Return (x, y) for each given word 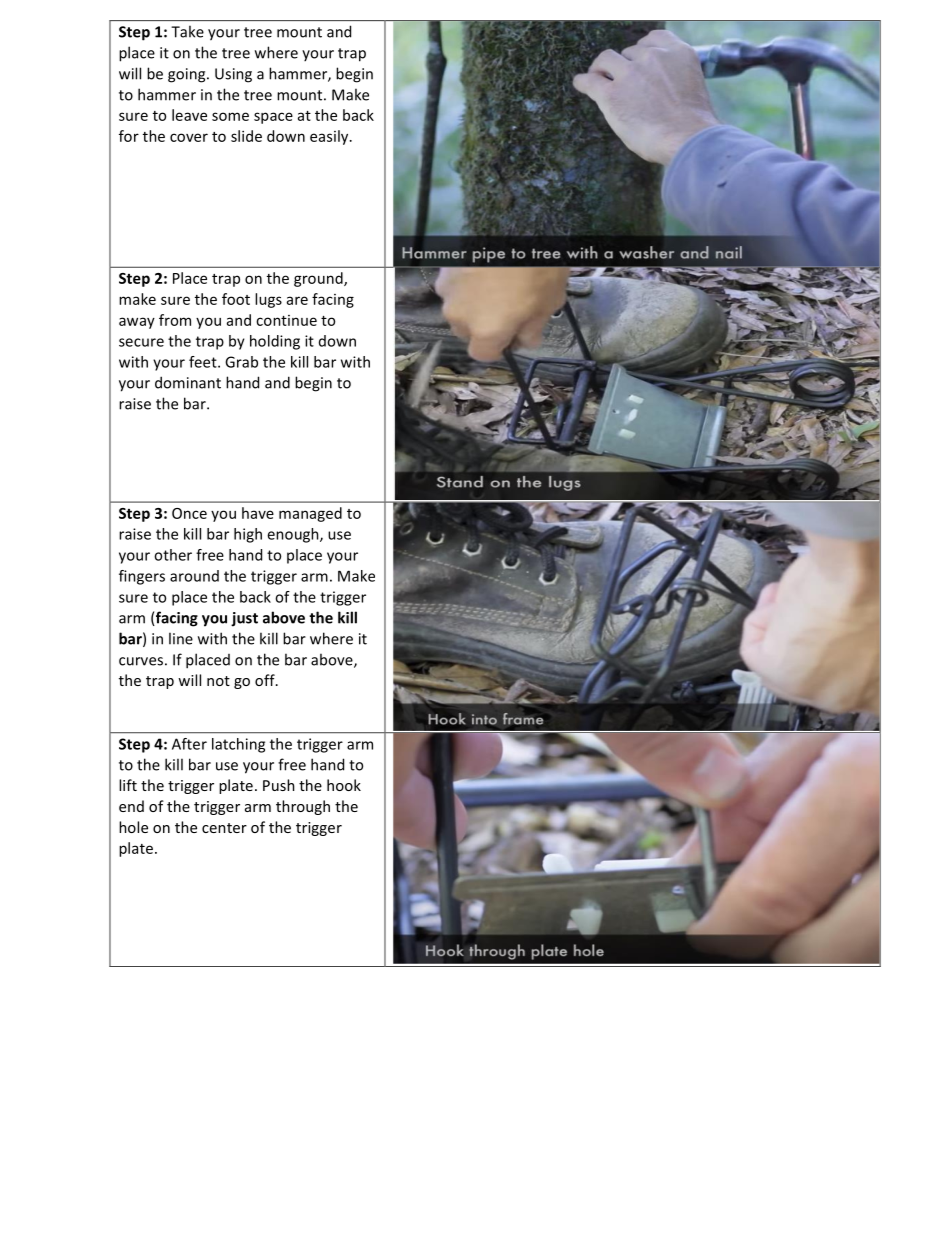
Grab (241, 362)
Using (233, 75)
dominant (188, 382)
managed (310, 514)
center (224, 828)
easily (330, 137)
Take (187, 31)
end (131, 806)
